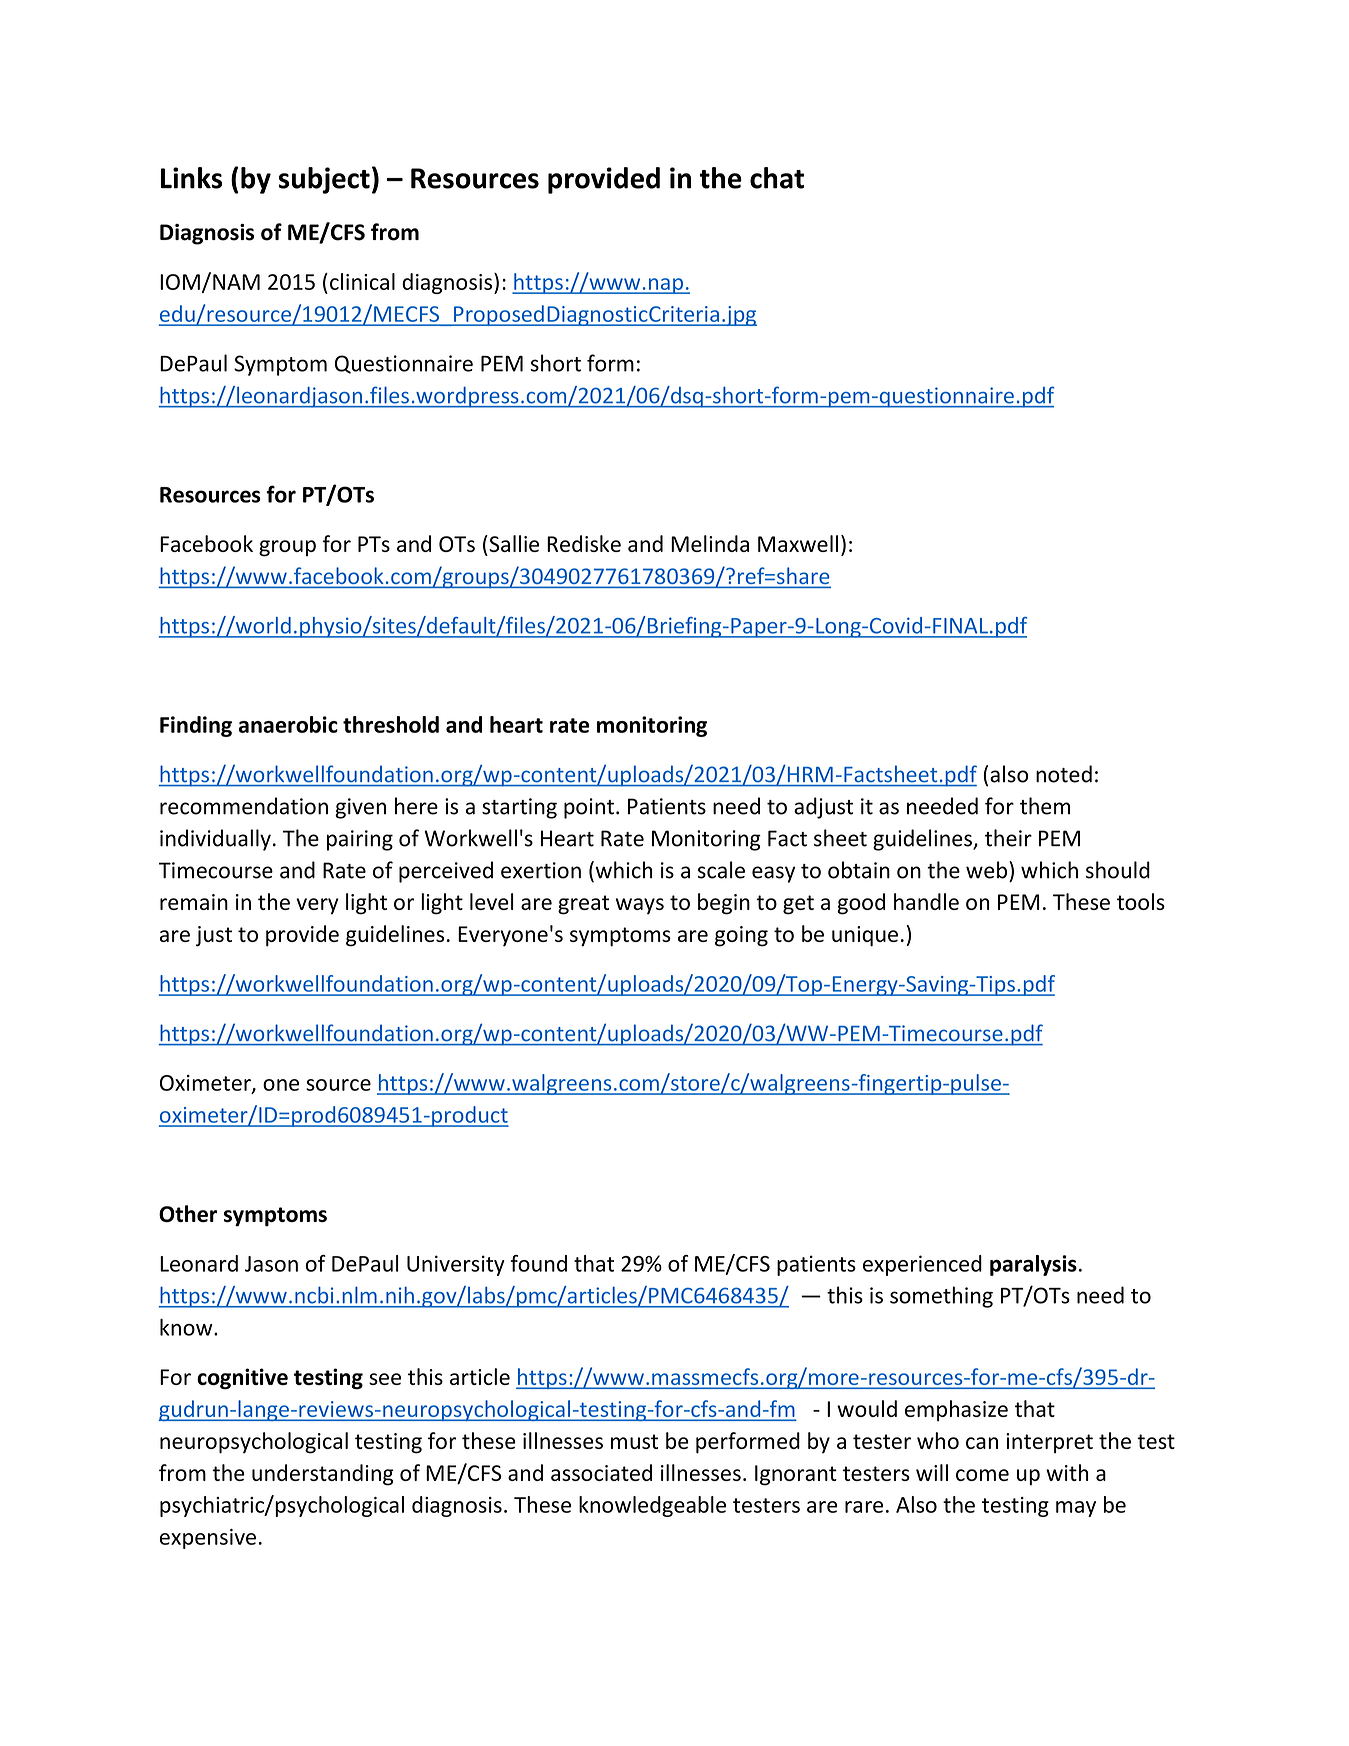 This page has height=1746, width=1349. What do you see at coordinates (323, 1475) in the page?
I see `understanding` at bounding box center [323, 1475].
